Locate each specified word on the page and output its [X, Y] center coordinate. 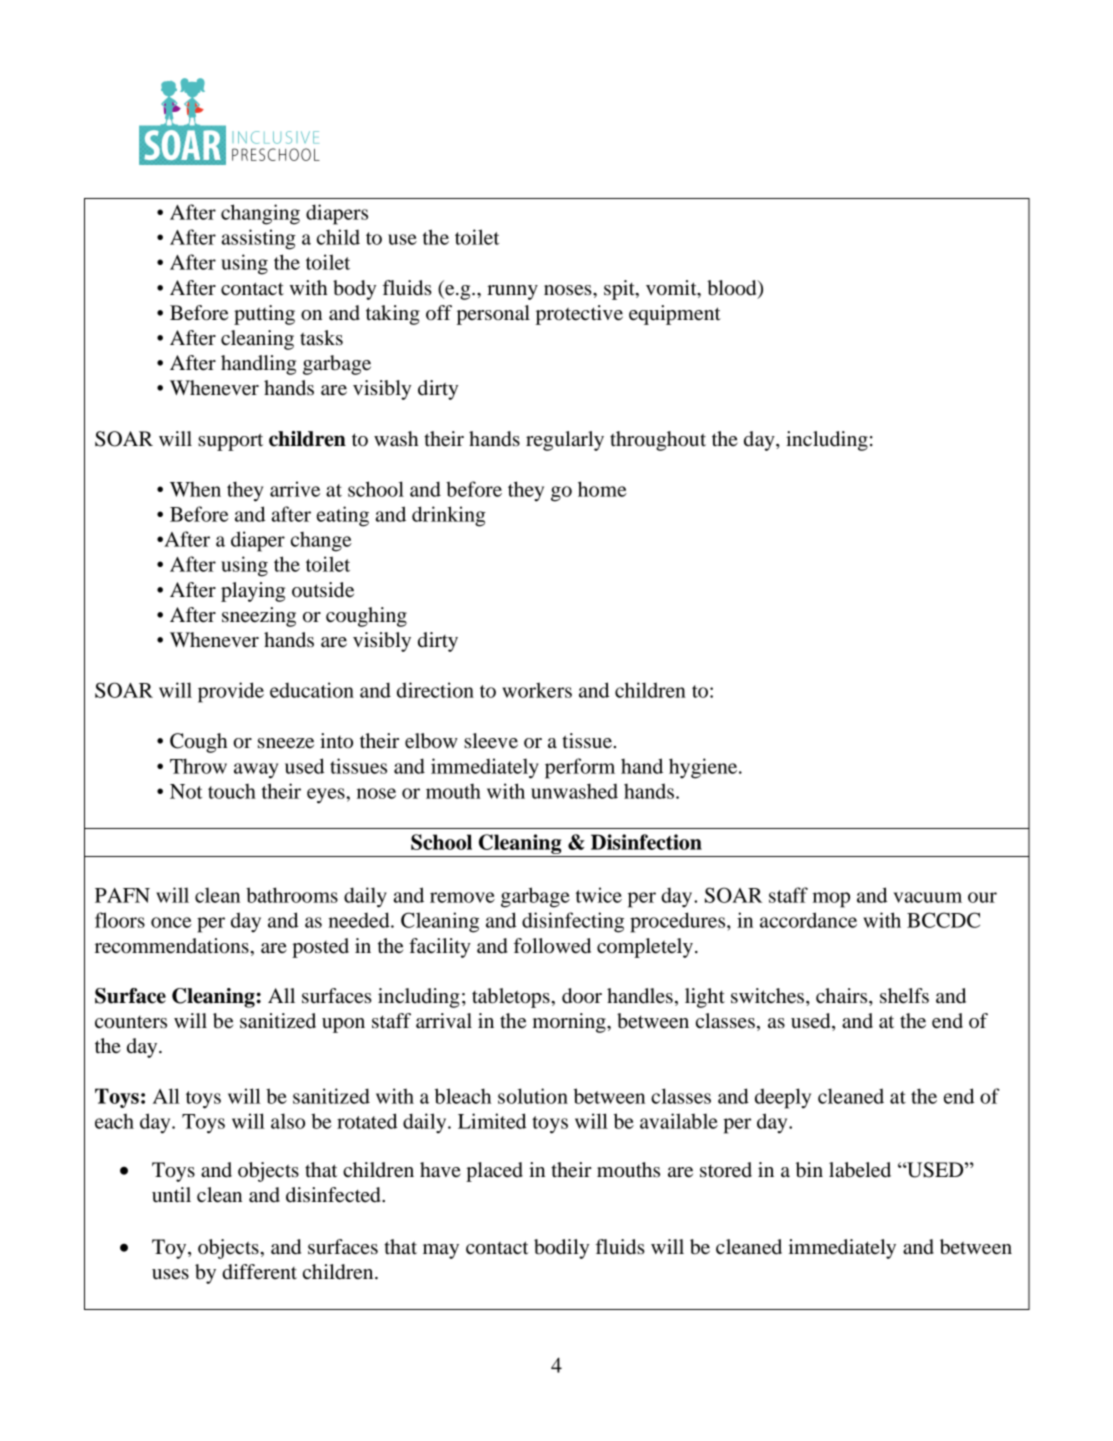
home [602, 489]
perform [580, 768]
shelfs [904, 996]
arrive [295, 489]
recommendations [173, 946]
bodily [561, 1249]
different [259, 1272]
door [582, 996]
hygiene [704, 768]
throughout [658, 441]
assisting [259, 239]
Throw [198, 766]
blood [733, 289]
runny [512, 292]
